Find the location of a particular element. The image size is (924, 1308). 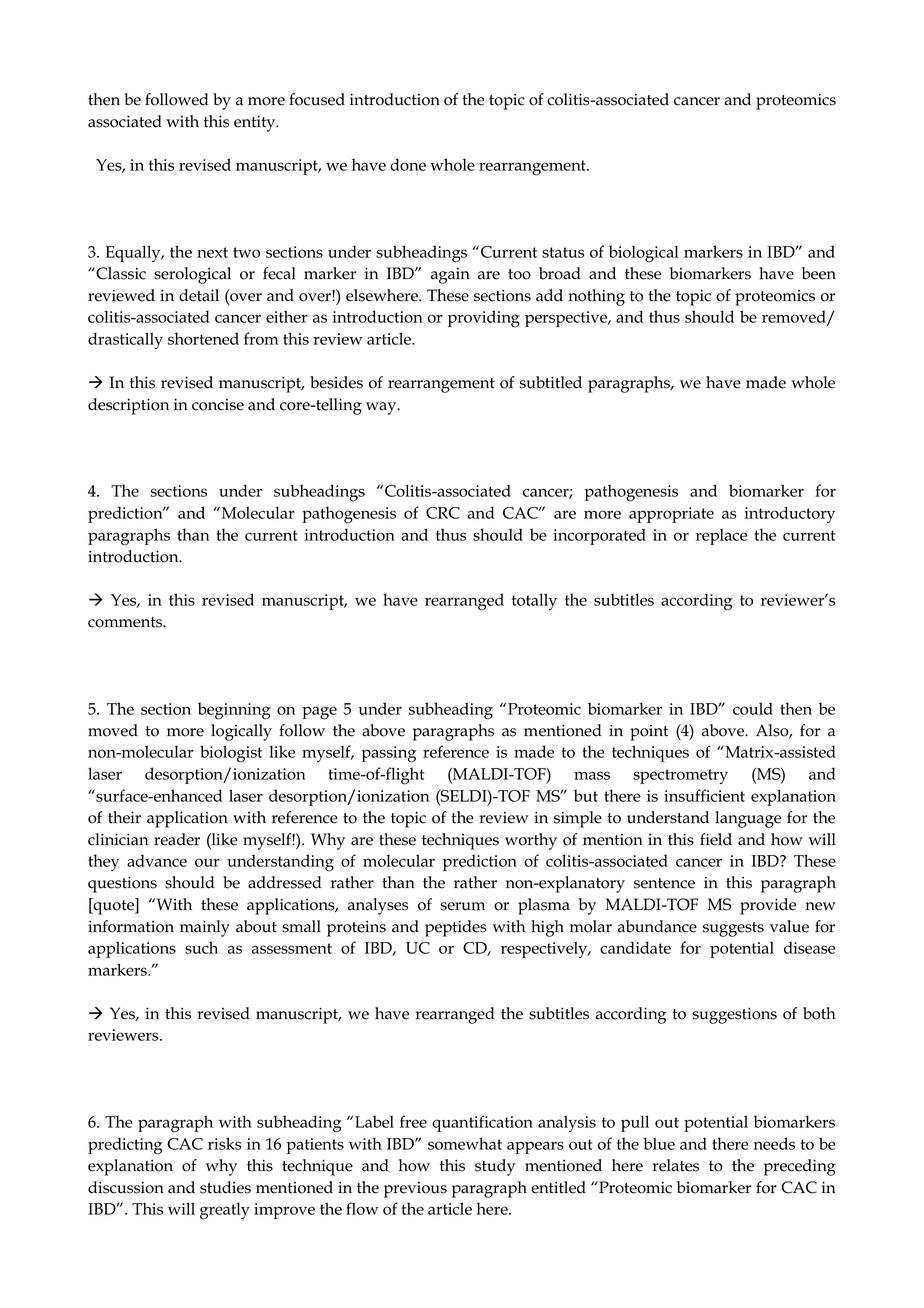

worthy is located at coordinates (531, 841).
